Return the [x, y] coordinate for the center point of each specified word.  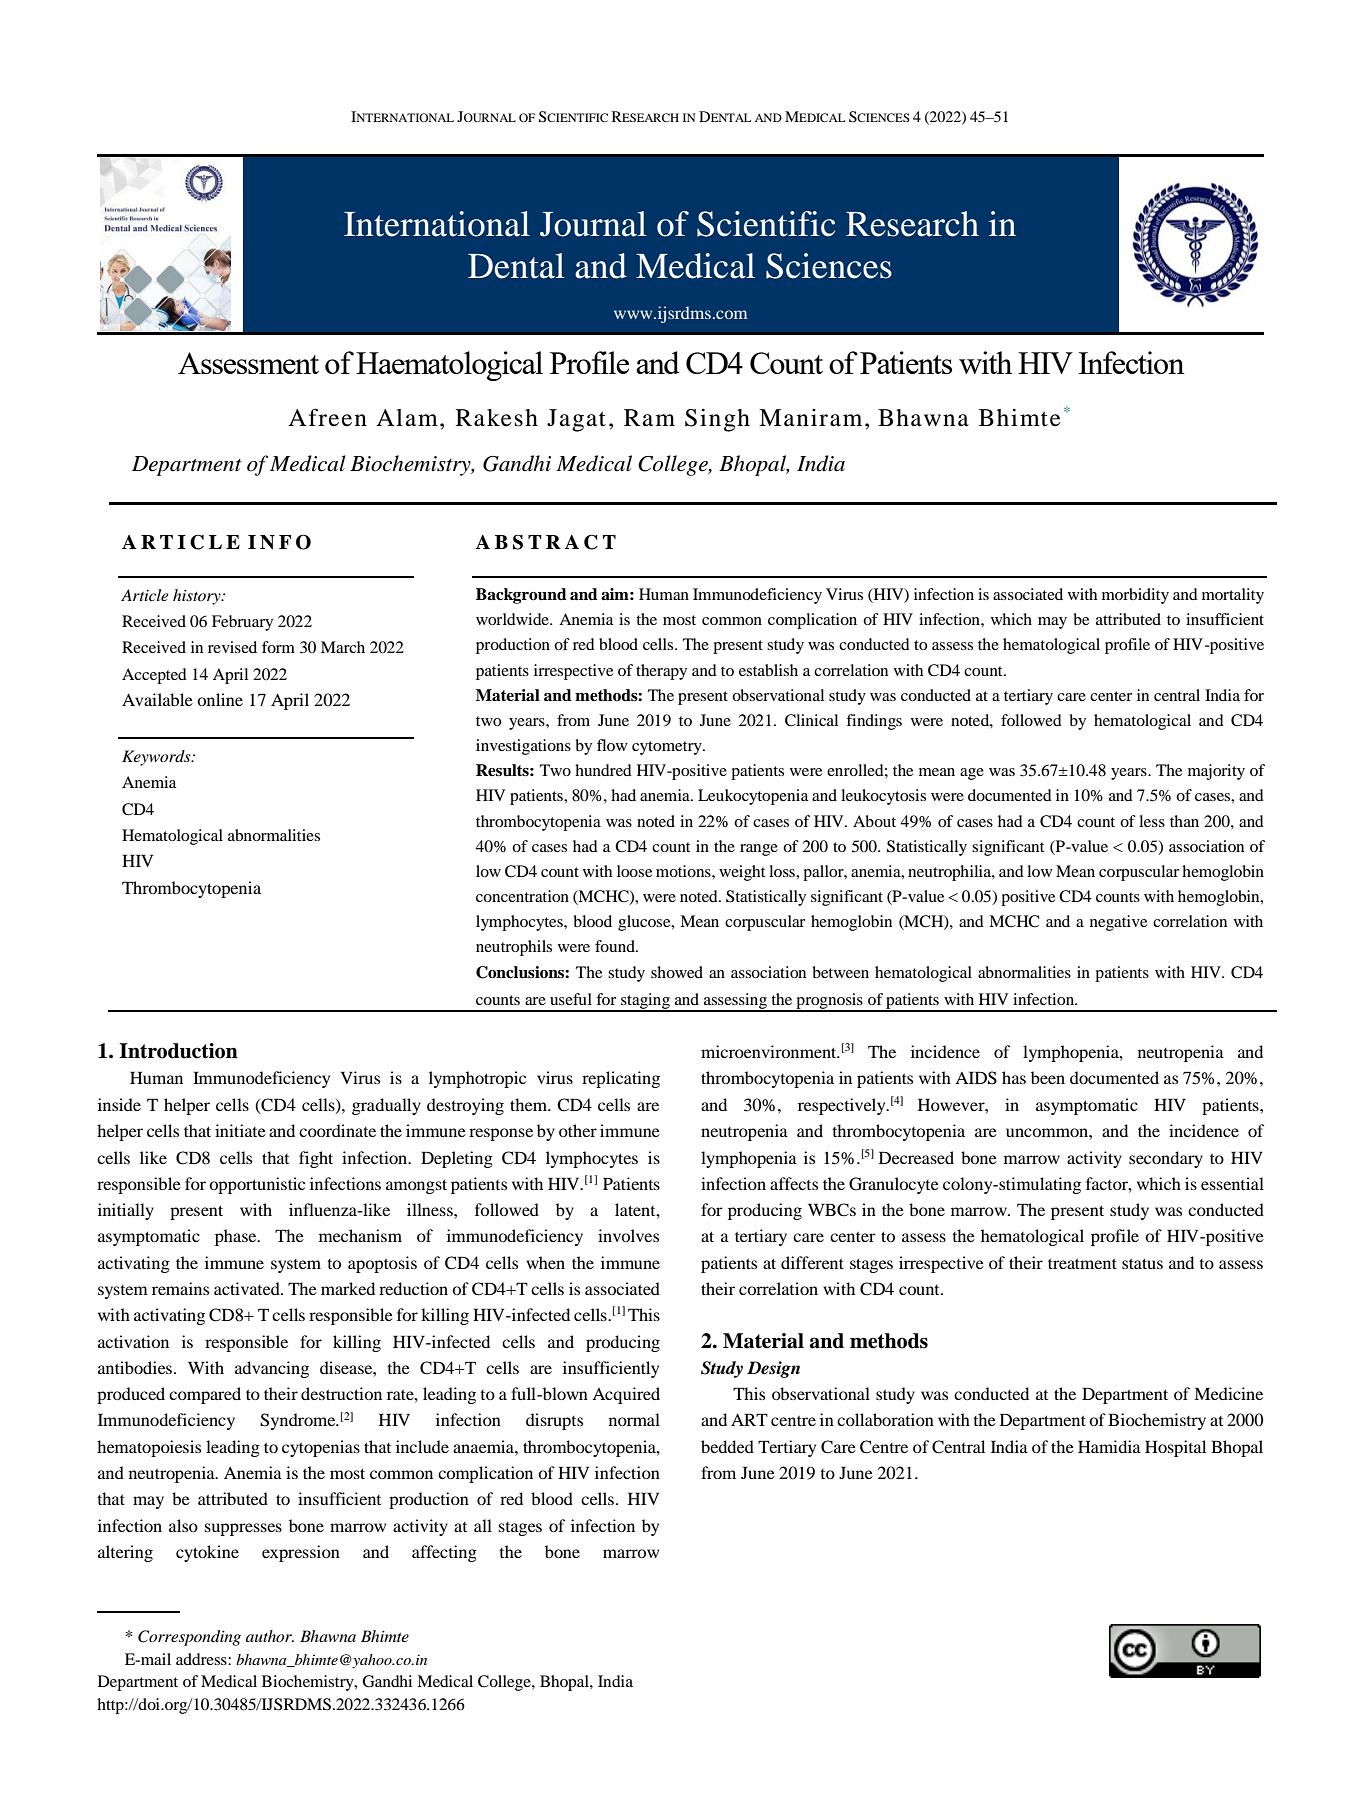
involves [628, 1235]
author [270, 1636]
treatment [1082, 1264]
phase [237, 1237]
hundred [603, 770]
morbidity [1135, 596]
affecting [444, 1553]
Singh [717, 420]
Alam [407, 418]
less [1152, 821]
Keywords [157, 758]
